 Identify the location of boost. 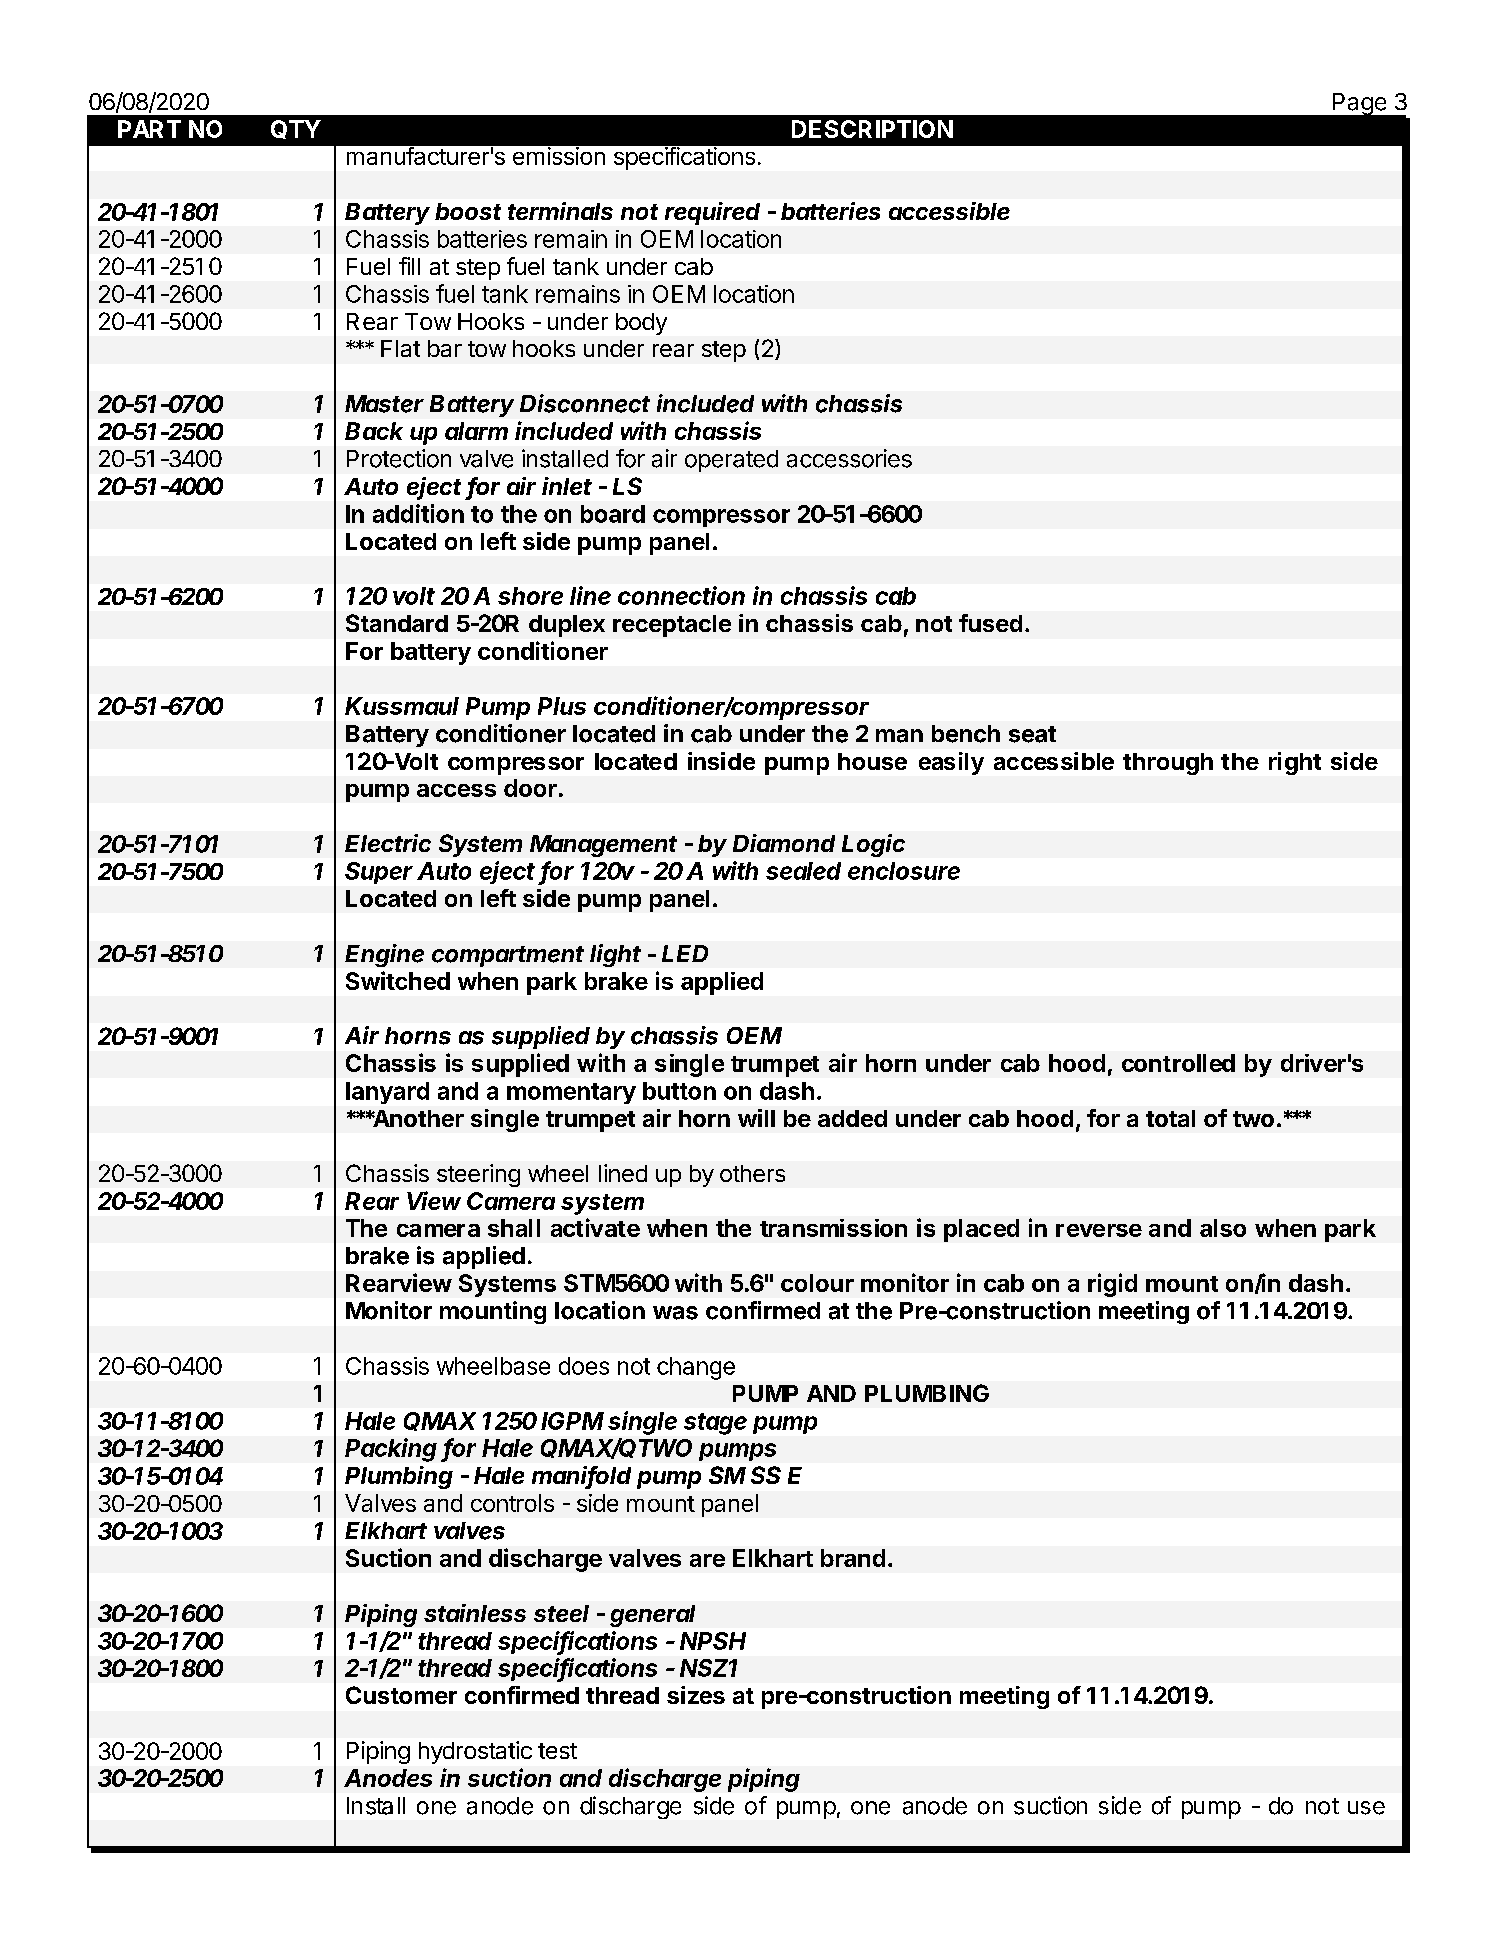
(468, 211).
